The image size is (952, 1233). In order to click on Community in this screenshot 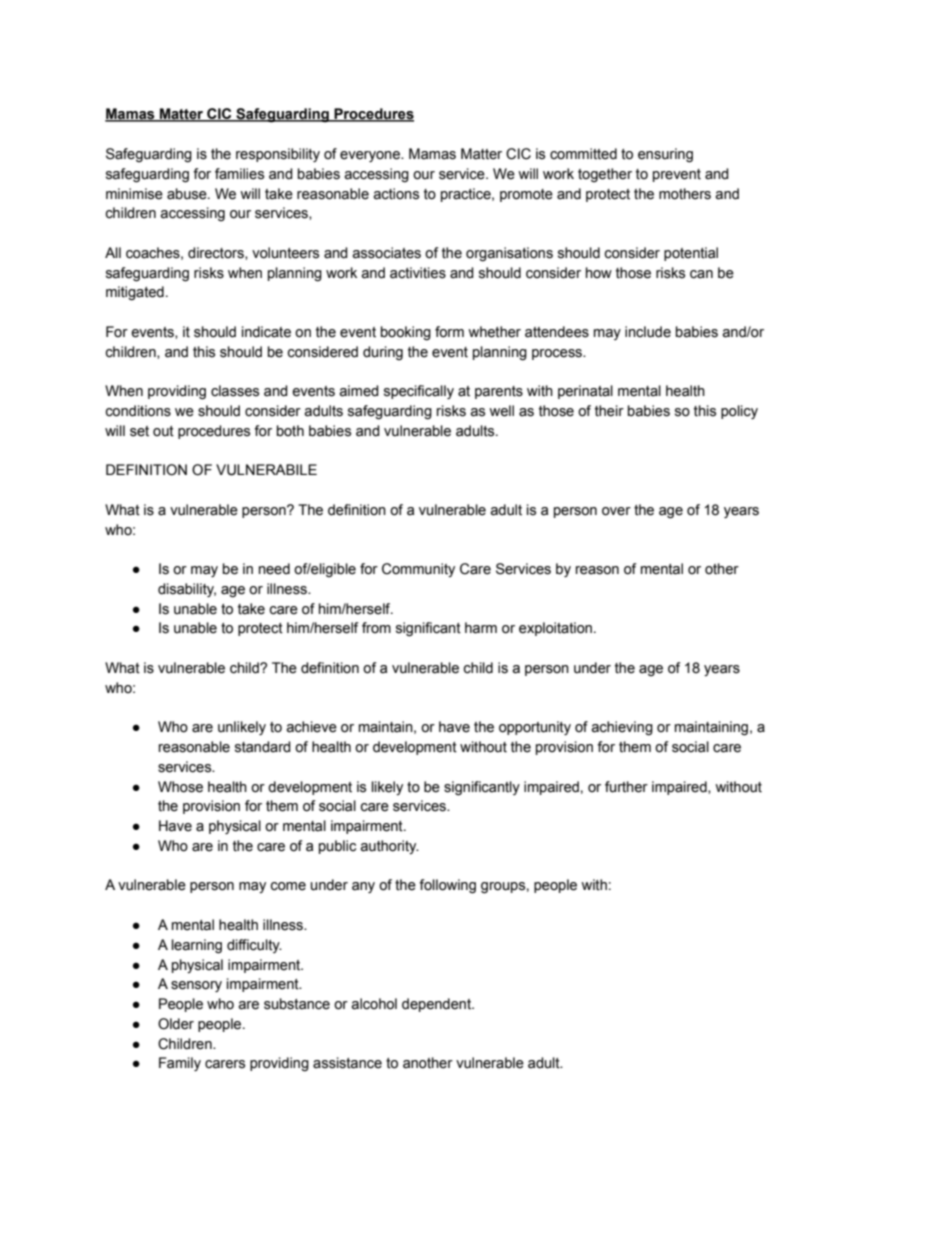, I will do `click(418, 570)`.
